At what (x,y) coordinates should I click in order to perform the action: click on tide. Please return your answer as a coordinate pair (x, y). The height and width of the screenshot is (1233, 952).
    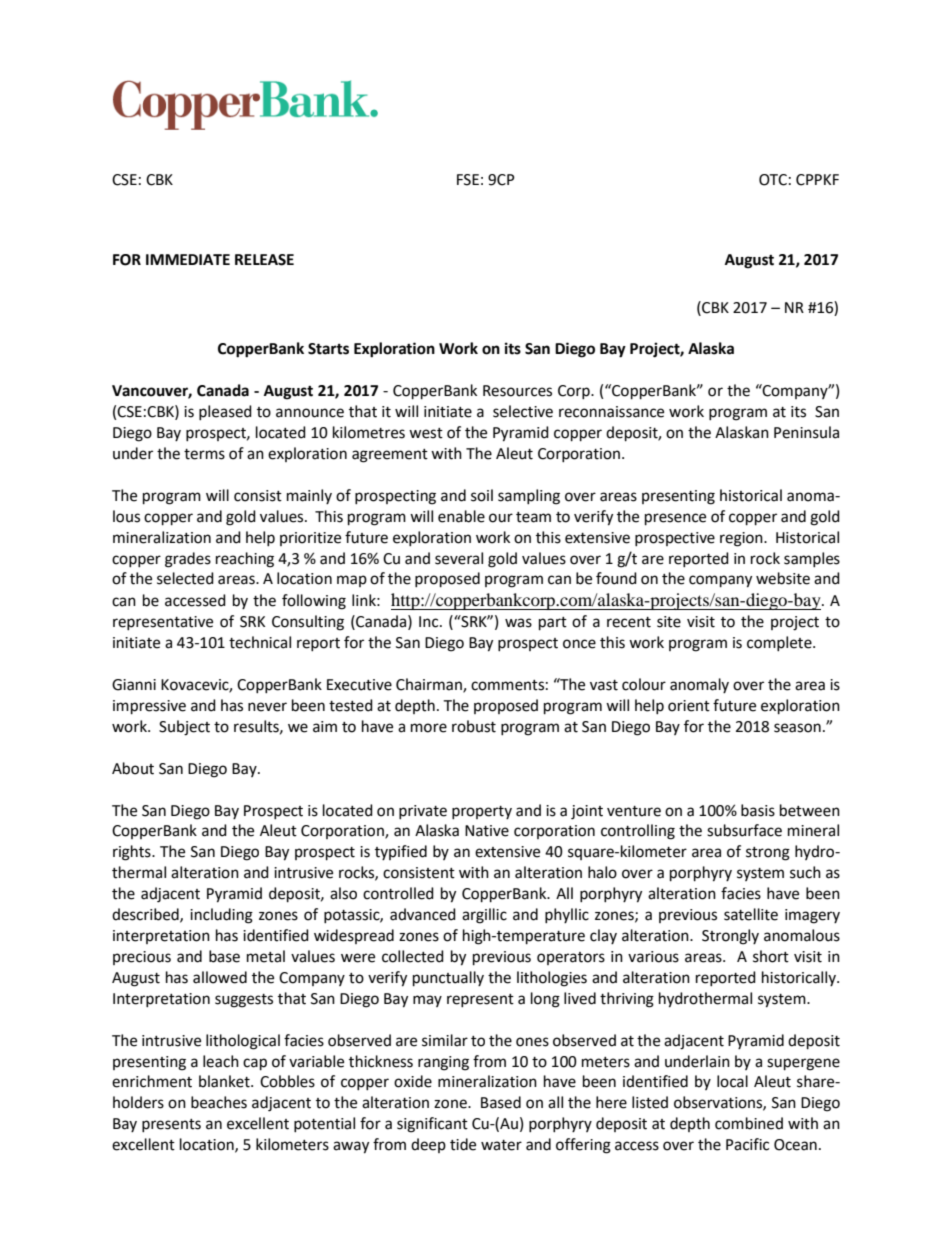
    Looking at the image, I should click on (463, 1144).
